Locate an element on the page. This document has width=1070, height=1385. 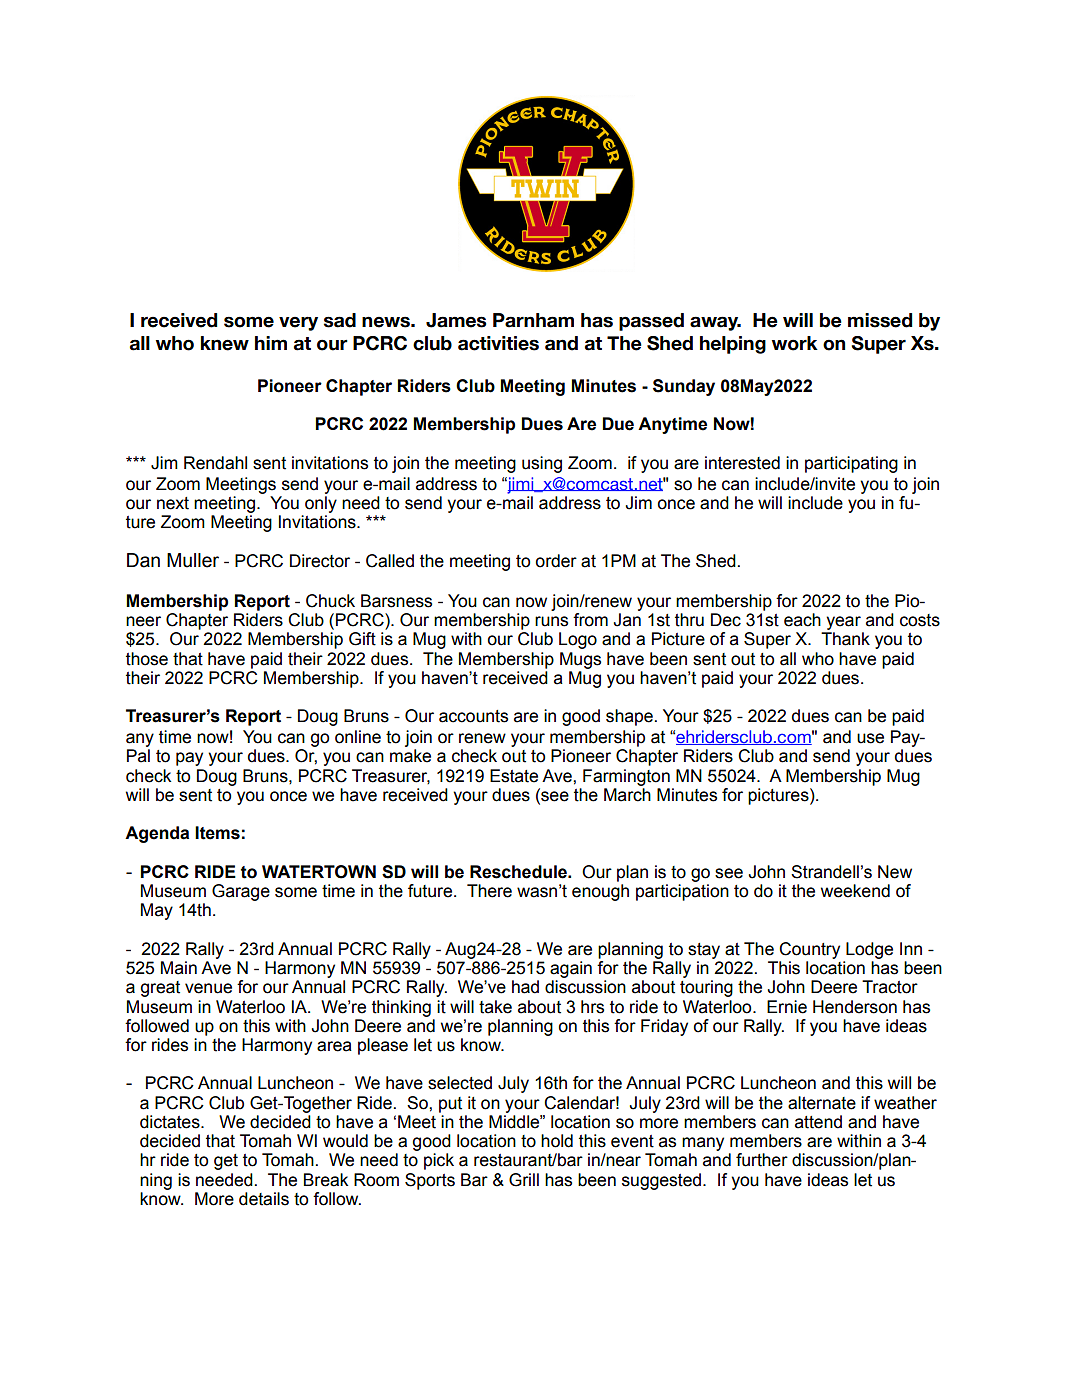
work is located at coordinates (795, 343).
